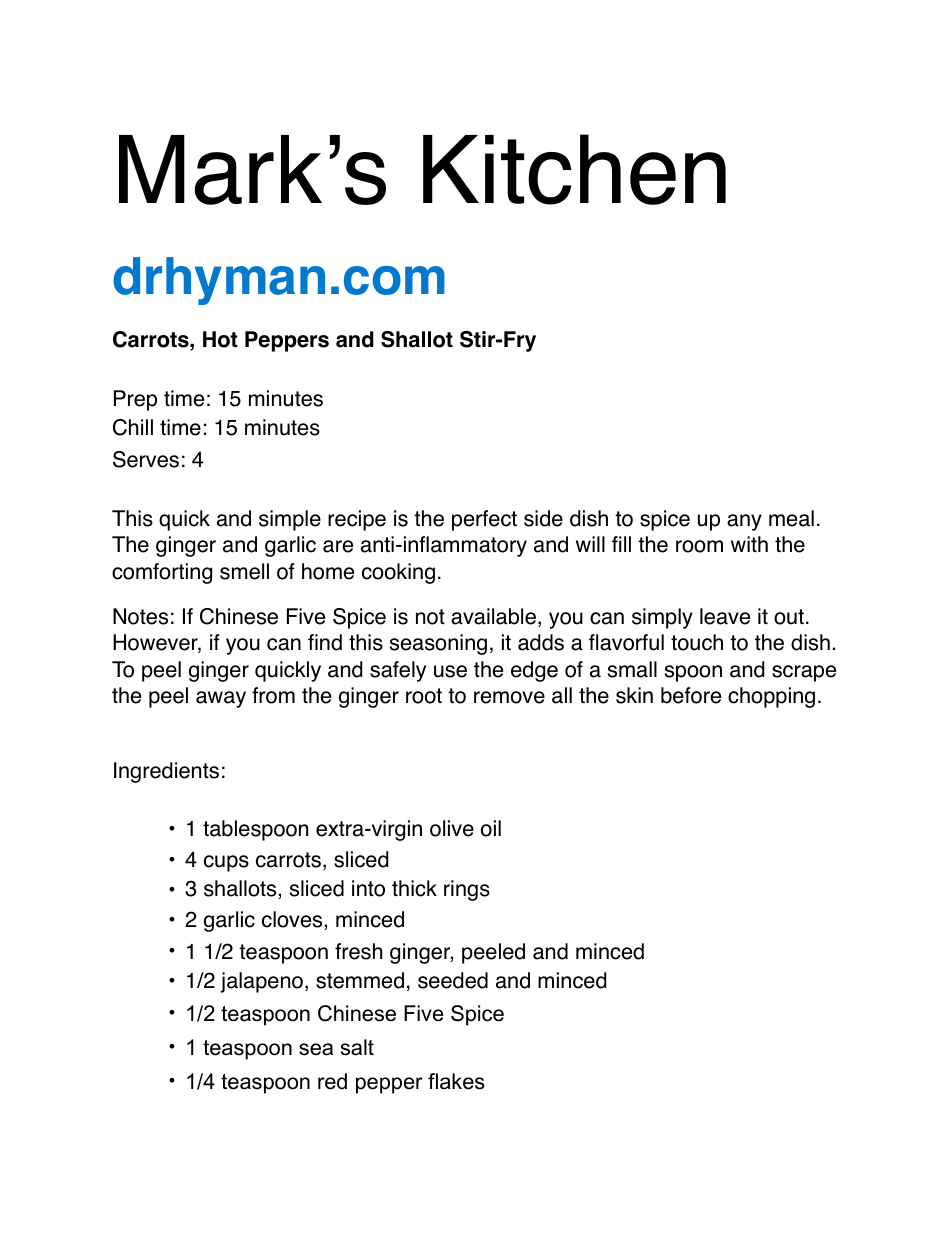  What do you see at coordinates (791, 518) in the image?
I see `meal` at bounding box center [791, 518].
